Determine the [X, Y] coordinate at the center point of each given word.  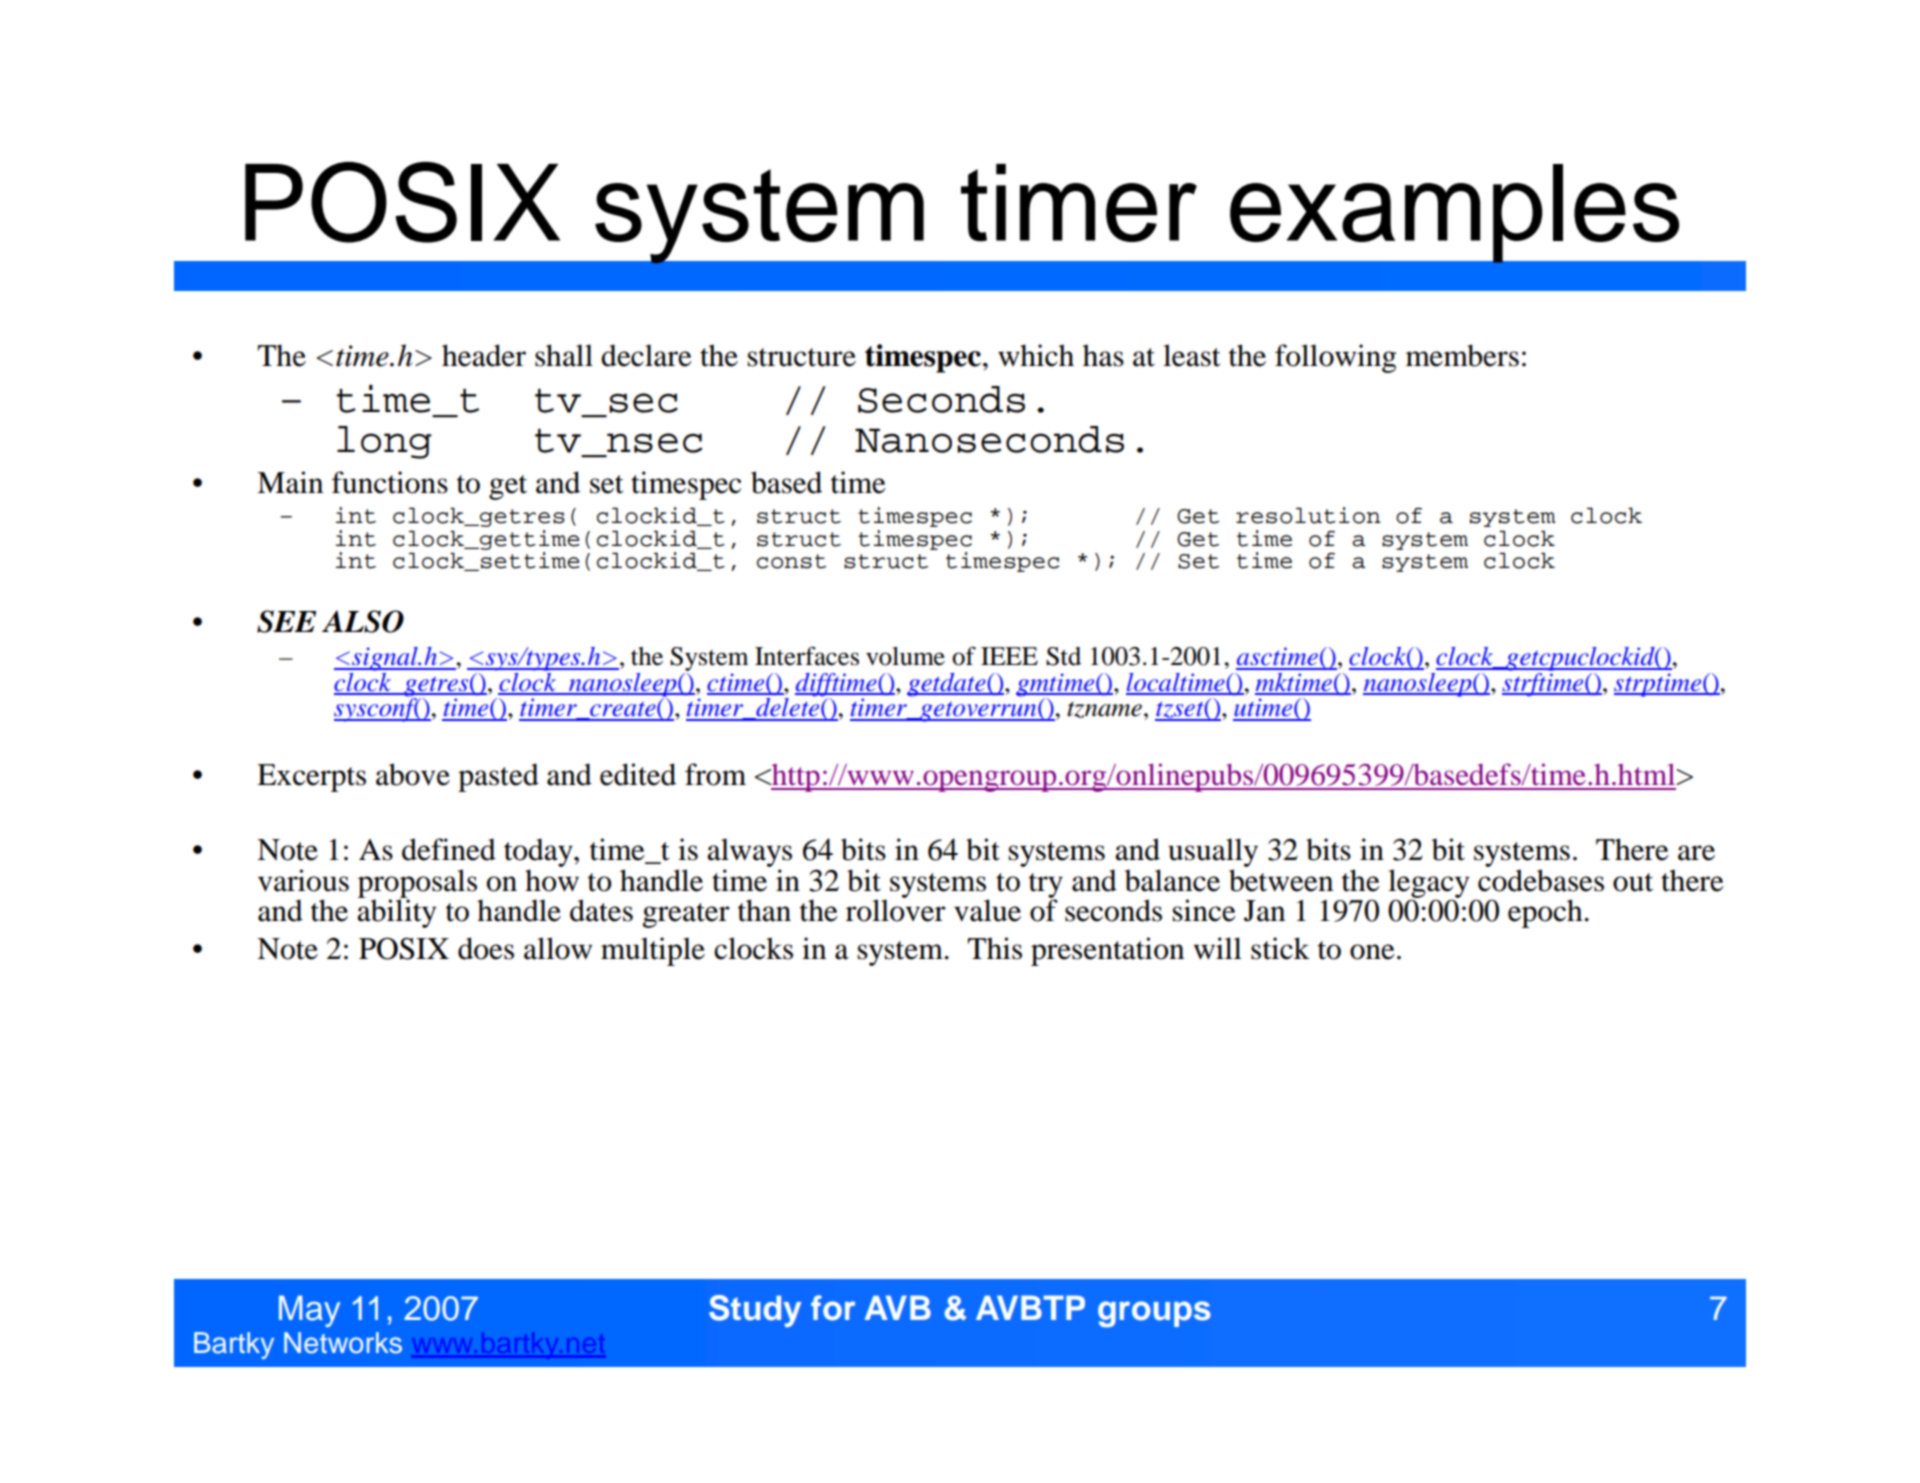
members [1462, 355]
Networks [343, 1343]
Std [1063, 656]
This [994, 948]
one [1372, 952]
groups [1154, 1314]
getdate [947, 685]
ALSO [363, 621]
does [486, 948]
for [833, 1308]
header [484, 355]
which [1036, 355]
